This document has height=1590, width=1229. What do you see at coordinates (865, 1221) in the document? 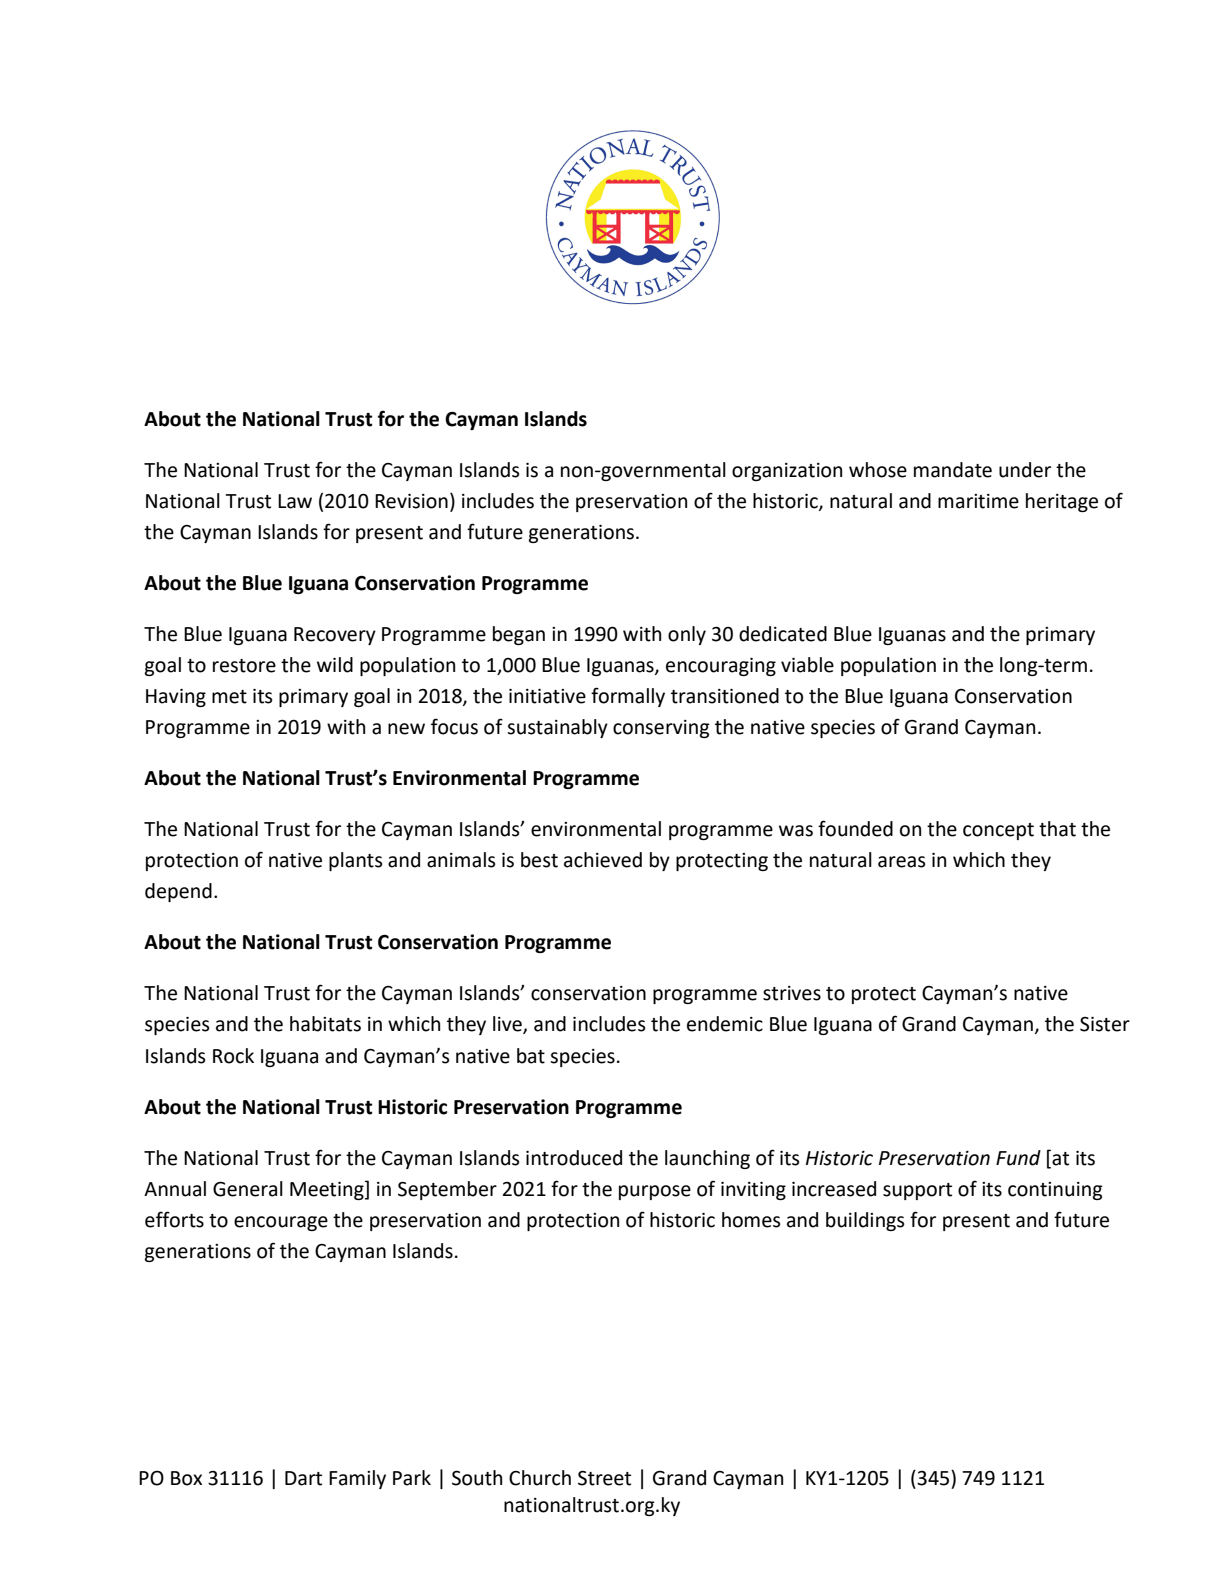
I see `buildings` at bounding box center [865, 1221].
